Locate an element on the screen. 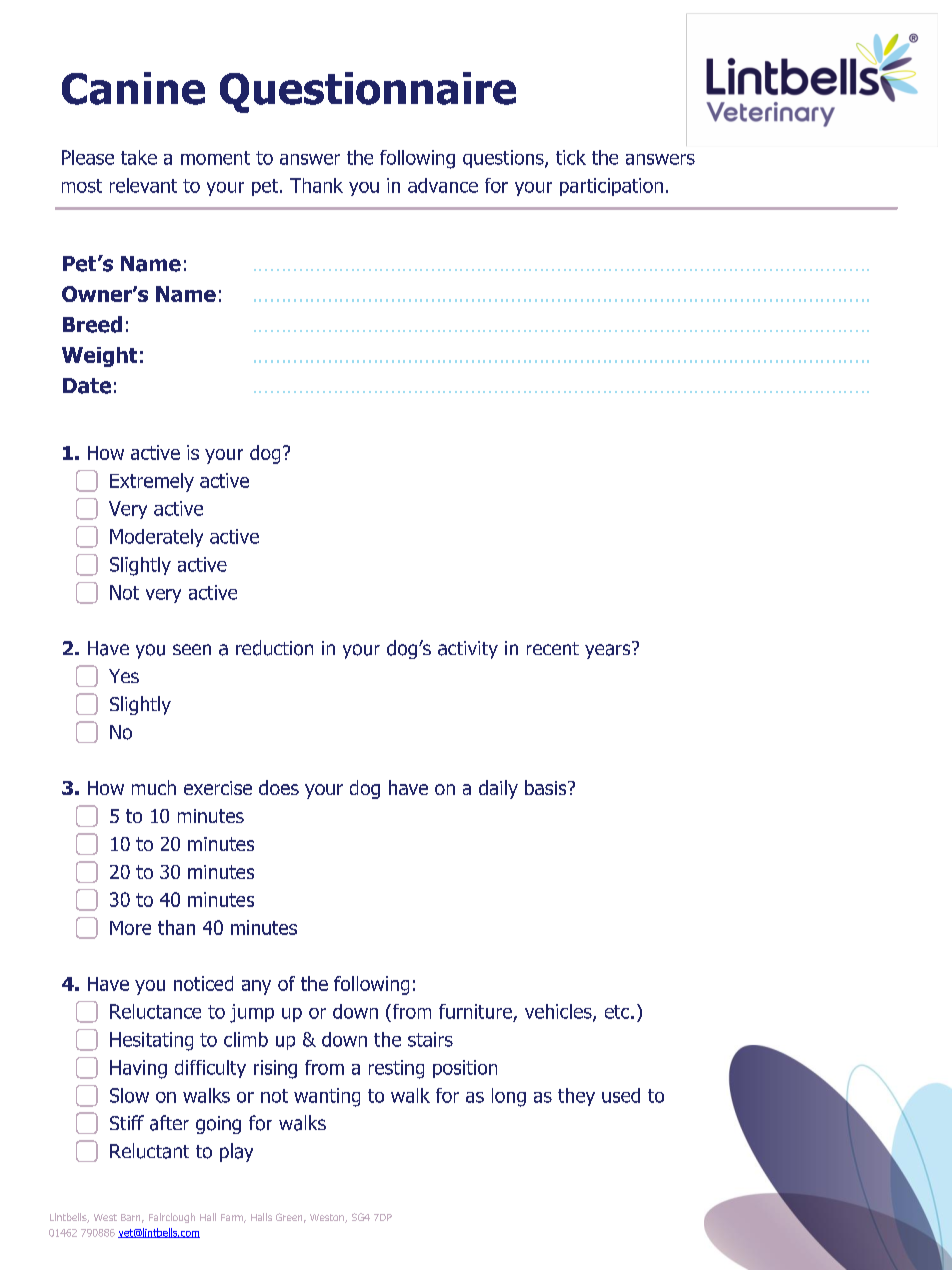  seen is located at coordinates (192, 649).
